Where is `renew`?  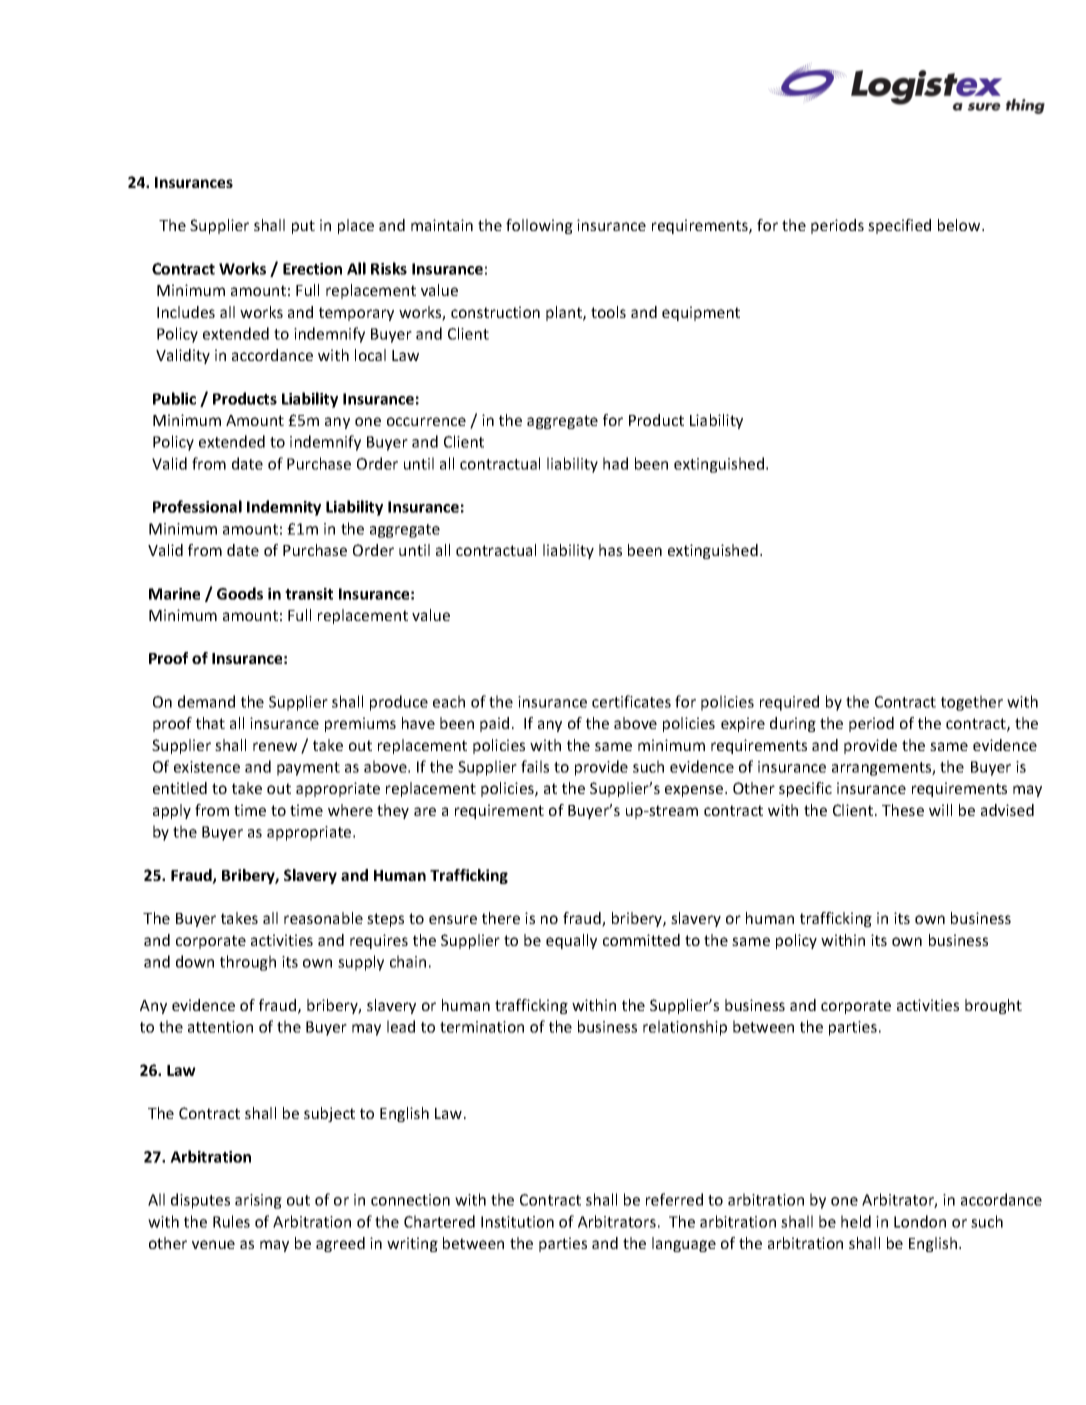
renew is located at coordinates (275, 746).
